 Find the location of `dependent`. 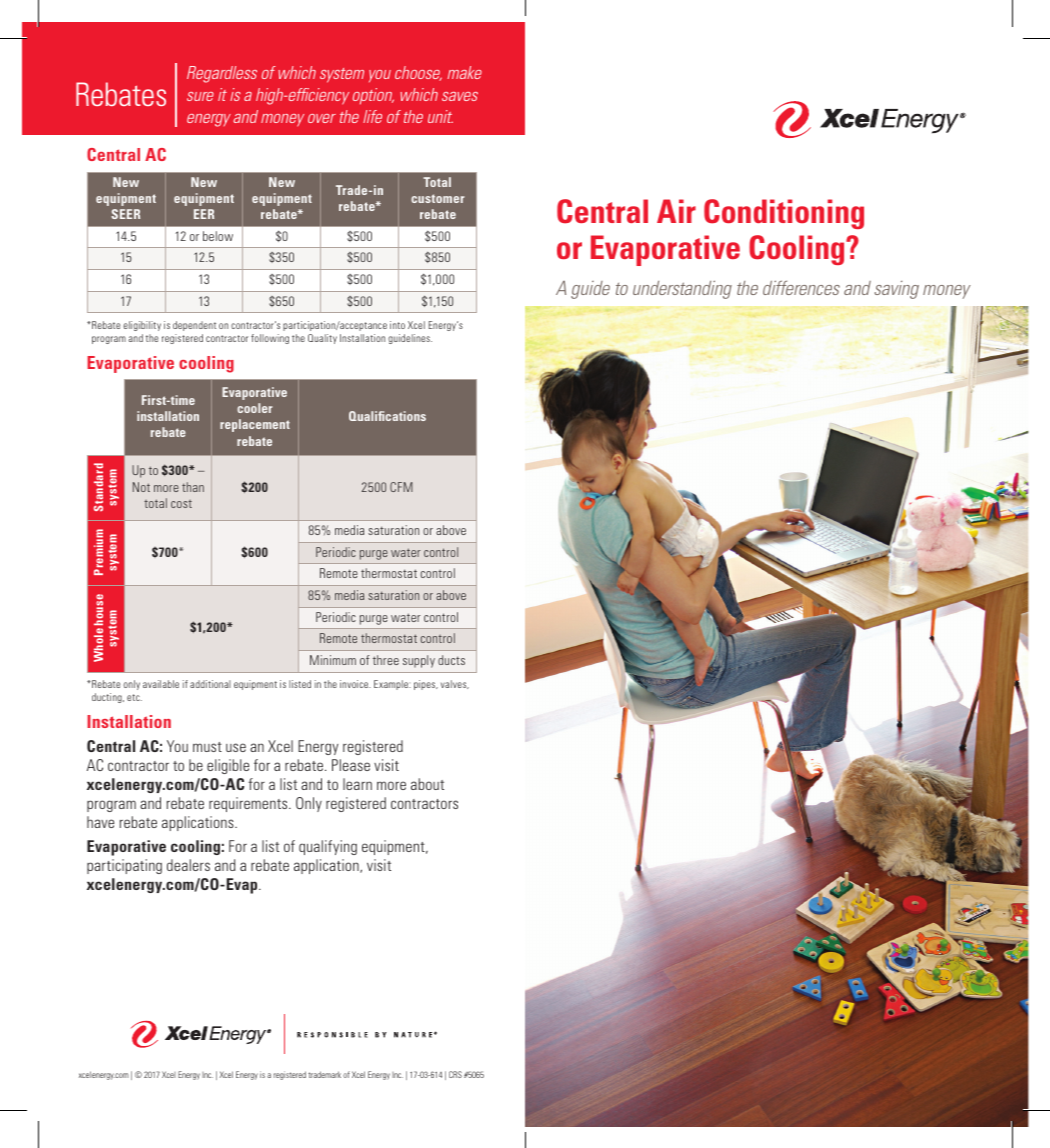

dependent is located at coordinates (194, 326).
